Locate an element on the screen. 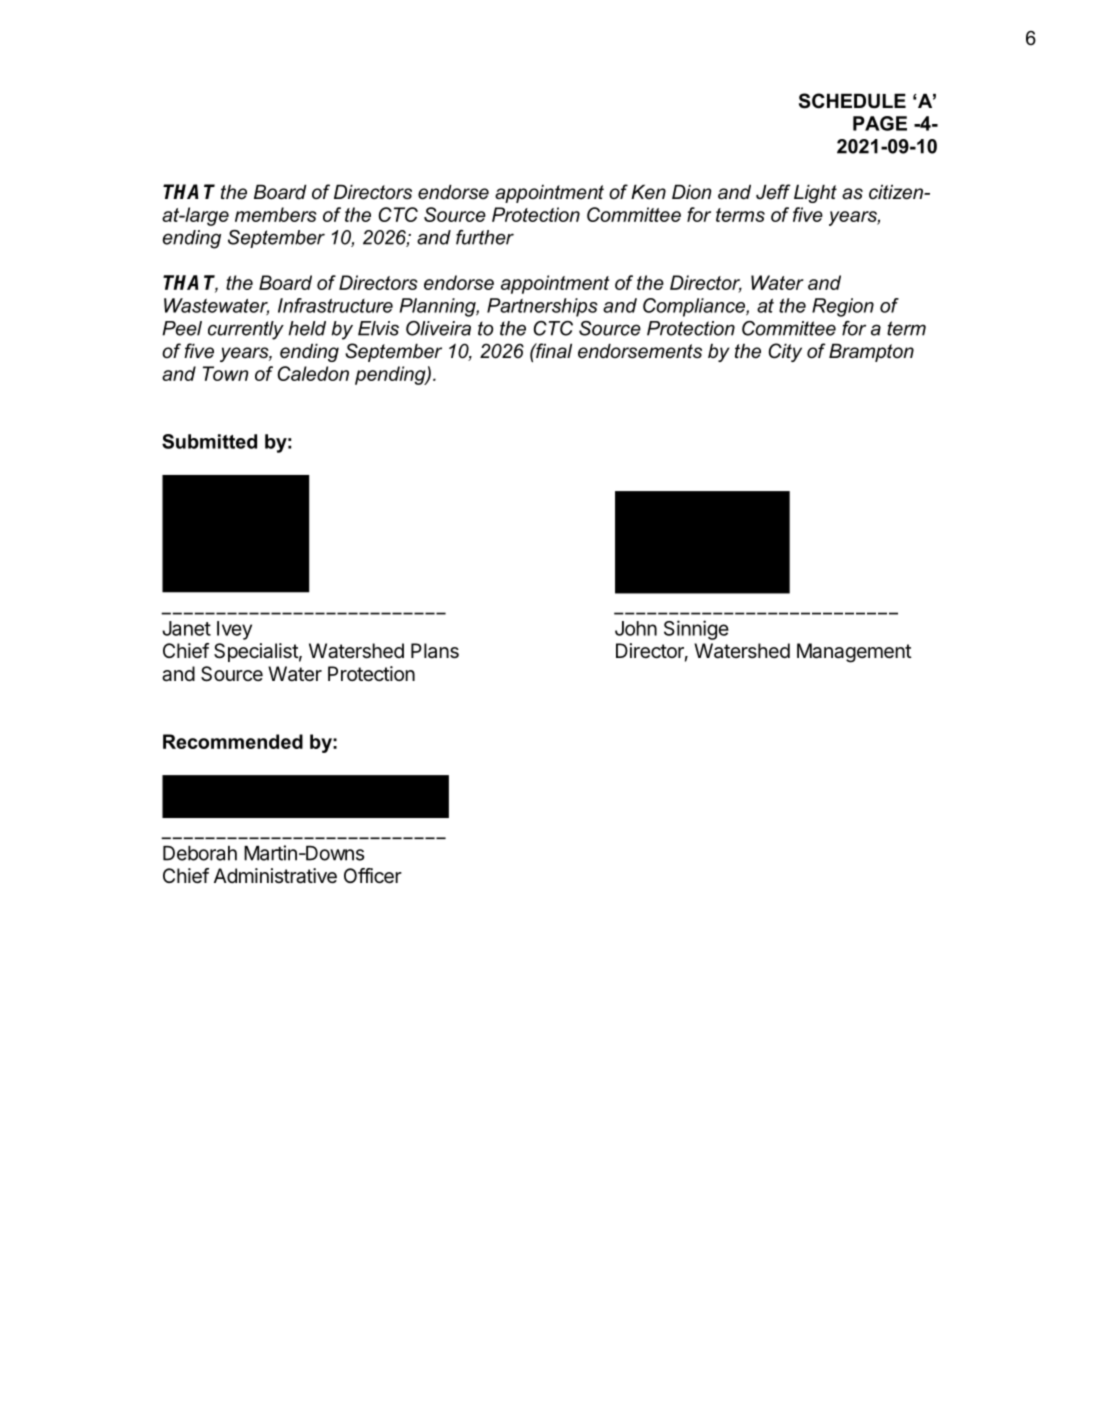 This screenshot has width=1099, height=1422. Ken is located at coordinates (648, 192).
